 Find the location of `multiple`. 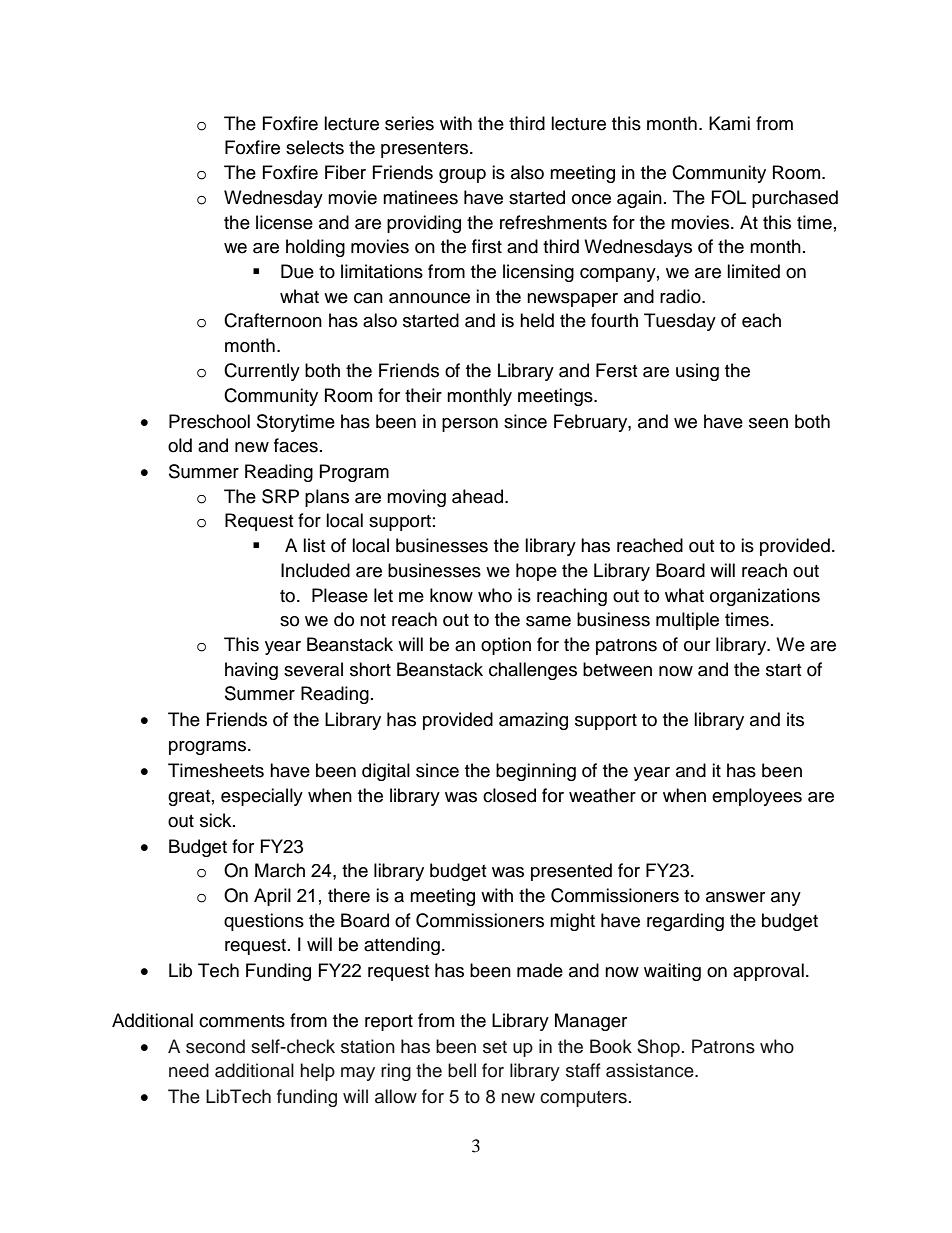

multiple is located at coordinates (687, 621).
